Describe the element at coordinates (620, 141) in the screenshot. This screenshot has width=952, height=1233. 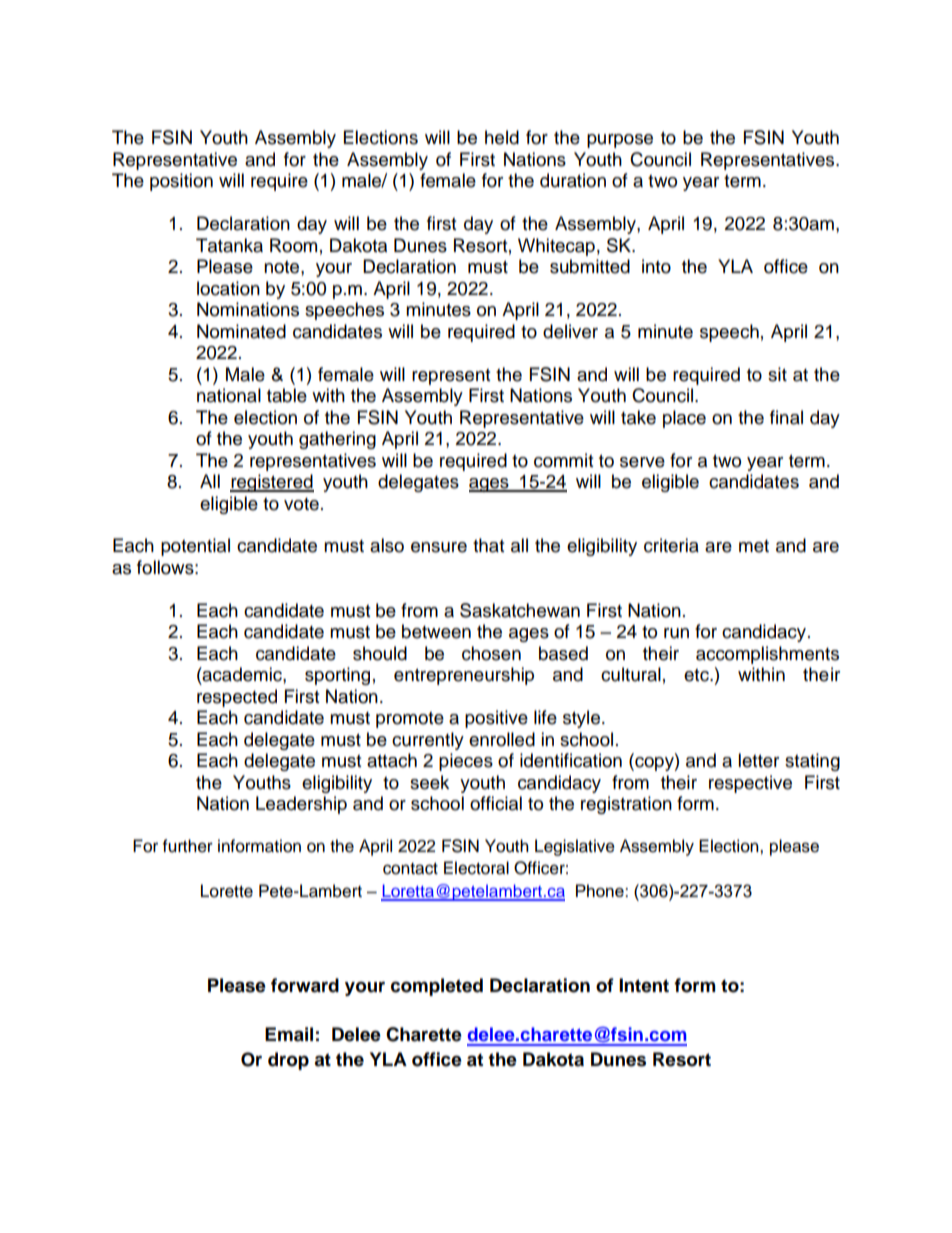
I see `purpose` at that location.
